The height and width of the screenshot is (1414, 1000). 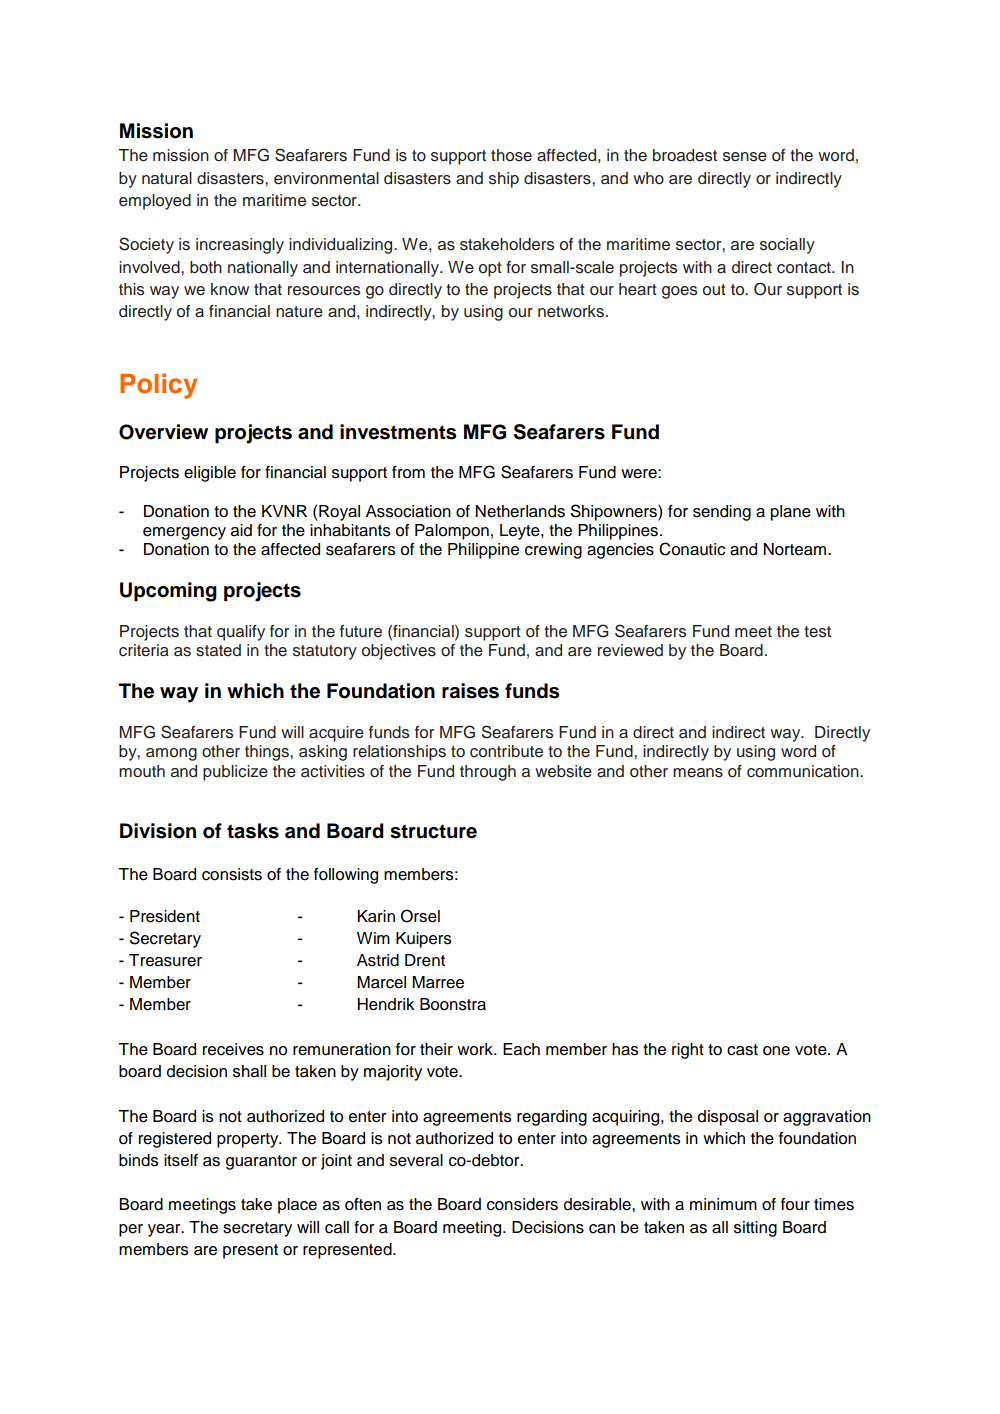 I want to click on natural, so click(x=167, y=178).
